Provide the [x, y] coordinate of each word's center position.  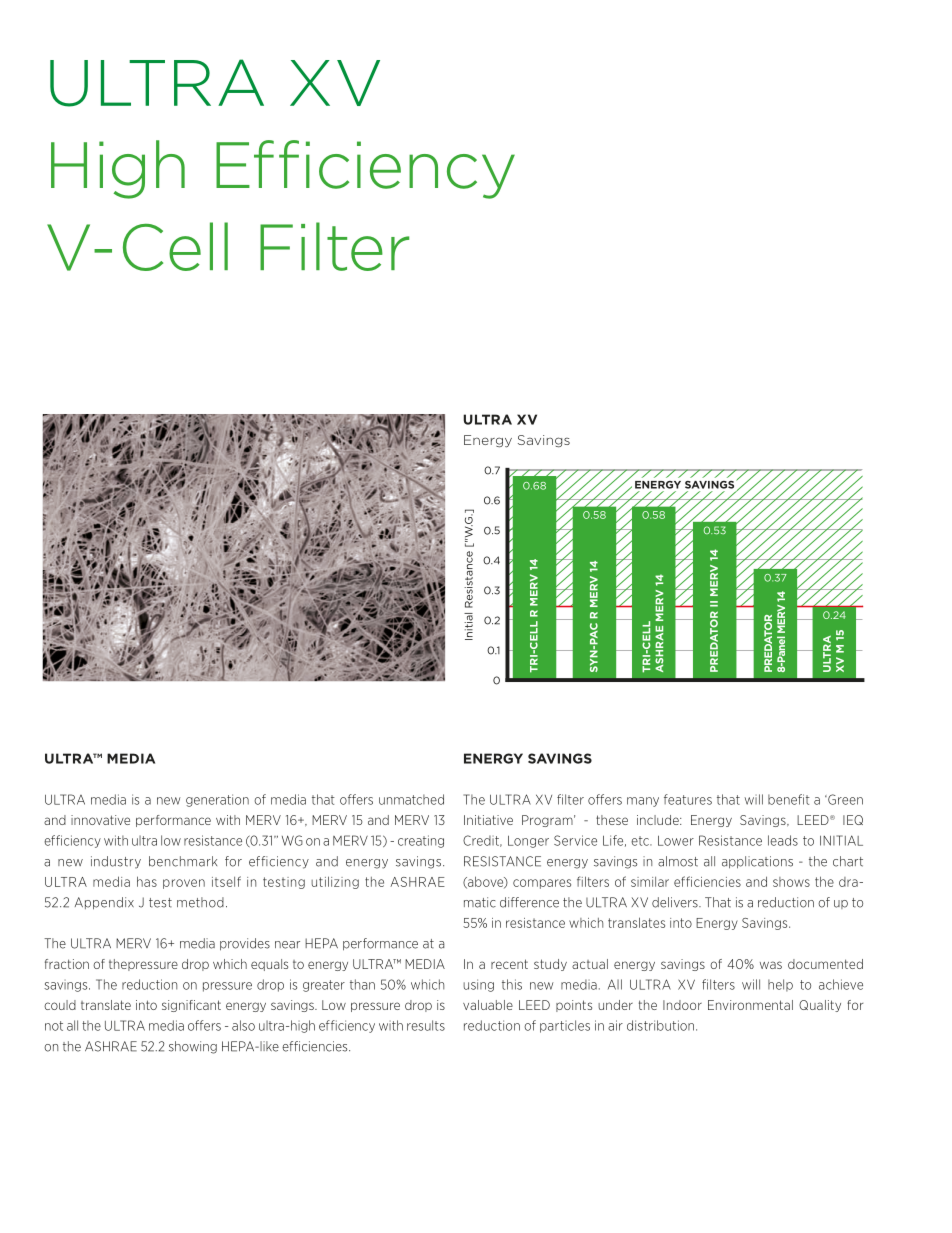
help [780, 985]
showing [193, 1047]
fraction [67, 964]
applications [757, 862]
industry [116, 862]
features [688, 799]
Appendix [104, 903]
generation [217, 800]
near [287, 945]
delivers [676, 902]
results [426, 1025]
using [478, 985]
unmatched [411, 799]
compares [542, 884]
